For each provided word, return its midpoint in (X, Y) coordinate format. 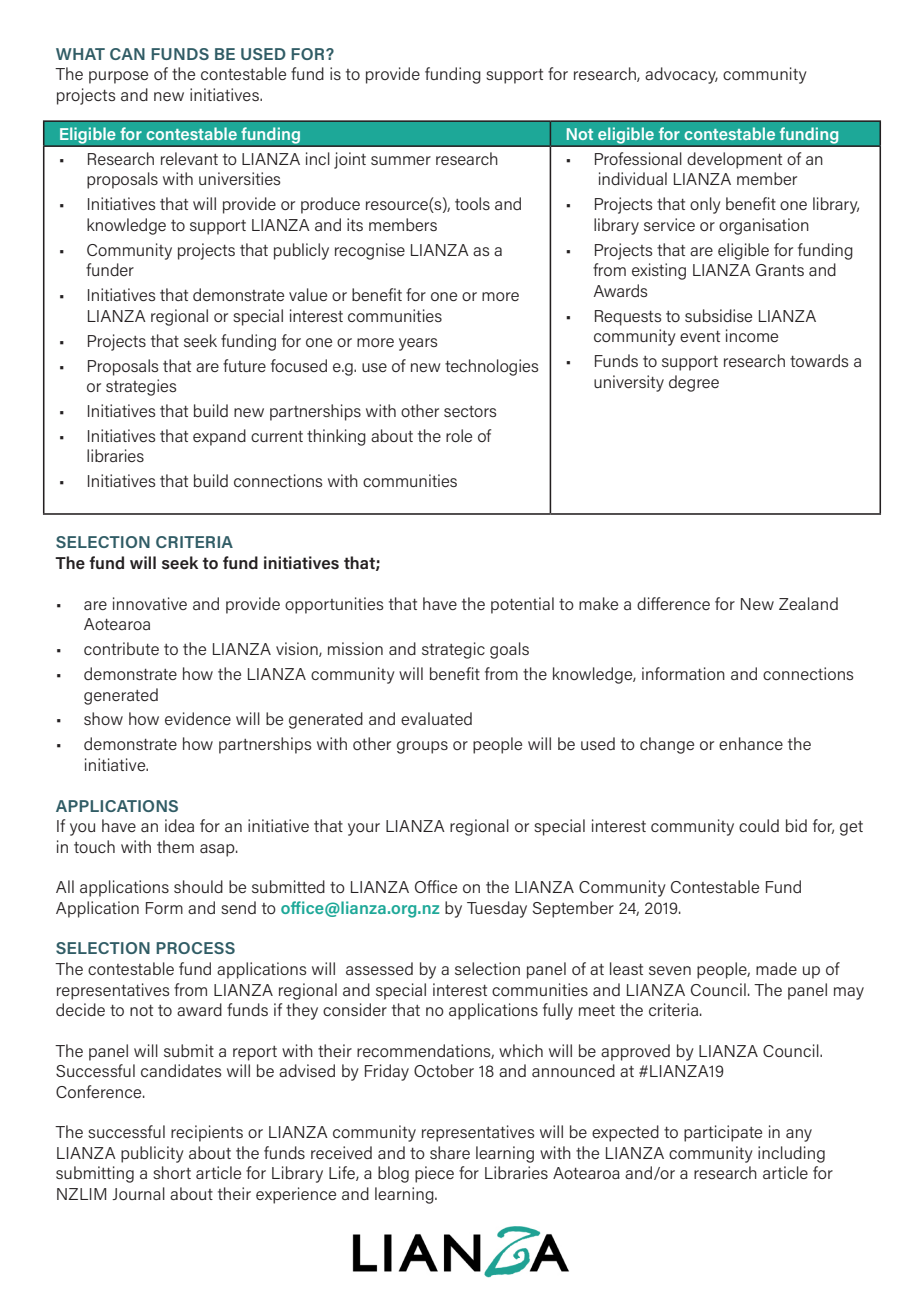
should (198, 886)
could (759, 825)
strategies (141, 387)
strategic (453, 650)
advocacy (681, 75)
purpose (118, 77)
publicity (152, 1154)
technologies (491, 367)
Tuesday (497, 909)
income (752, 335)
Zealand (808, 603)
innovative (150, 603)
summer (401, 160)
